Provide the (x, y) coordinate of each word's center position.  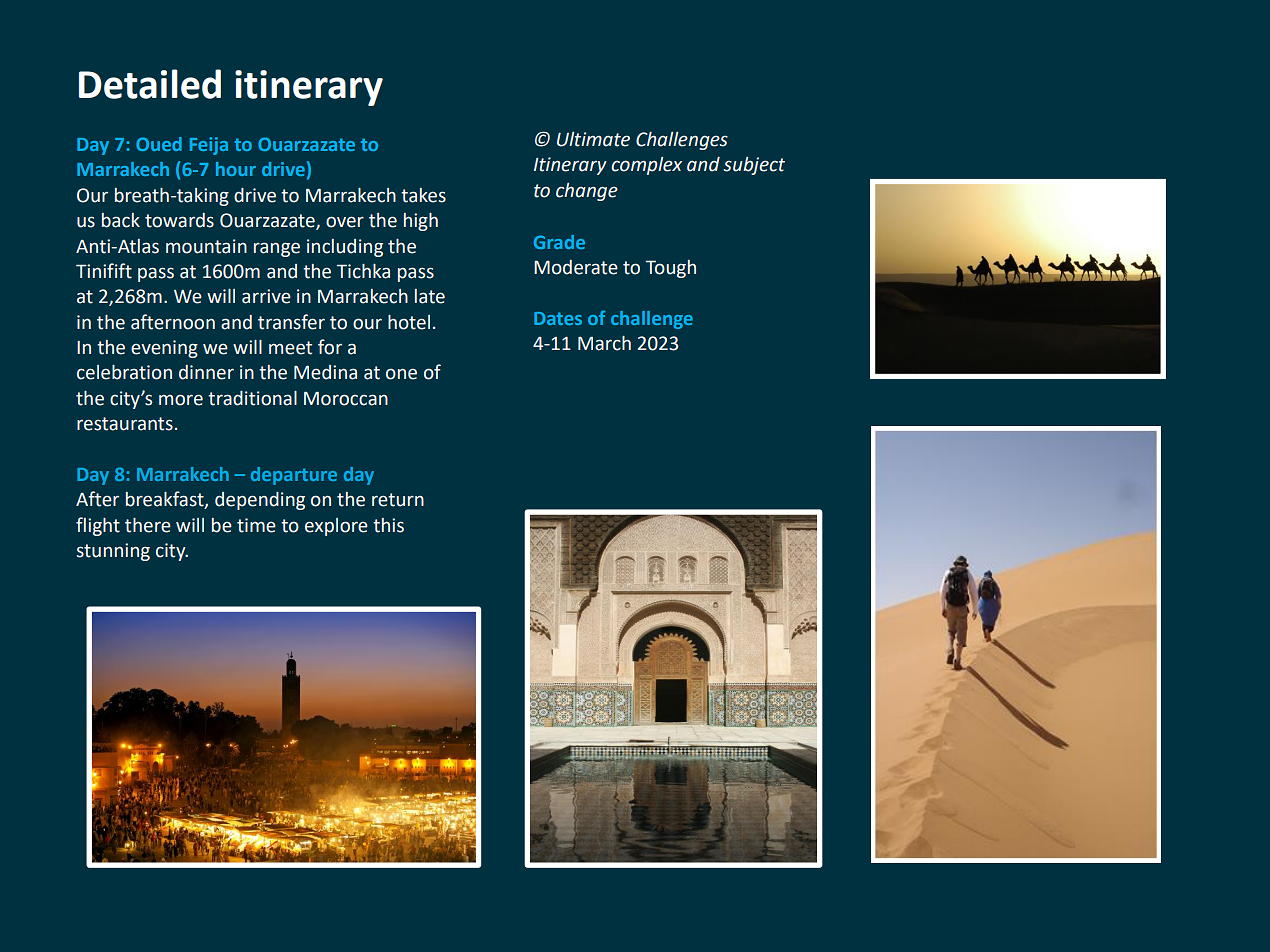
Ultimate (593, 139)
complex (646, 166)
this (388, 525)
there (148, 525)
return (398, 500)
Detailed (150, 84)
